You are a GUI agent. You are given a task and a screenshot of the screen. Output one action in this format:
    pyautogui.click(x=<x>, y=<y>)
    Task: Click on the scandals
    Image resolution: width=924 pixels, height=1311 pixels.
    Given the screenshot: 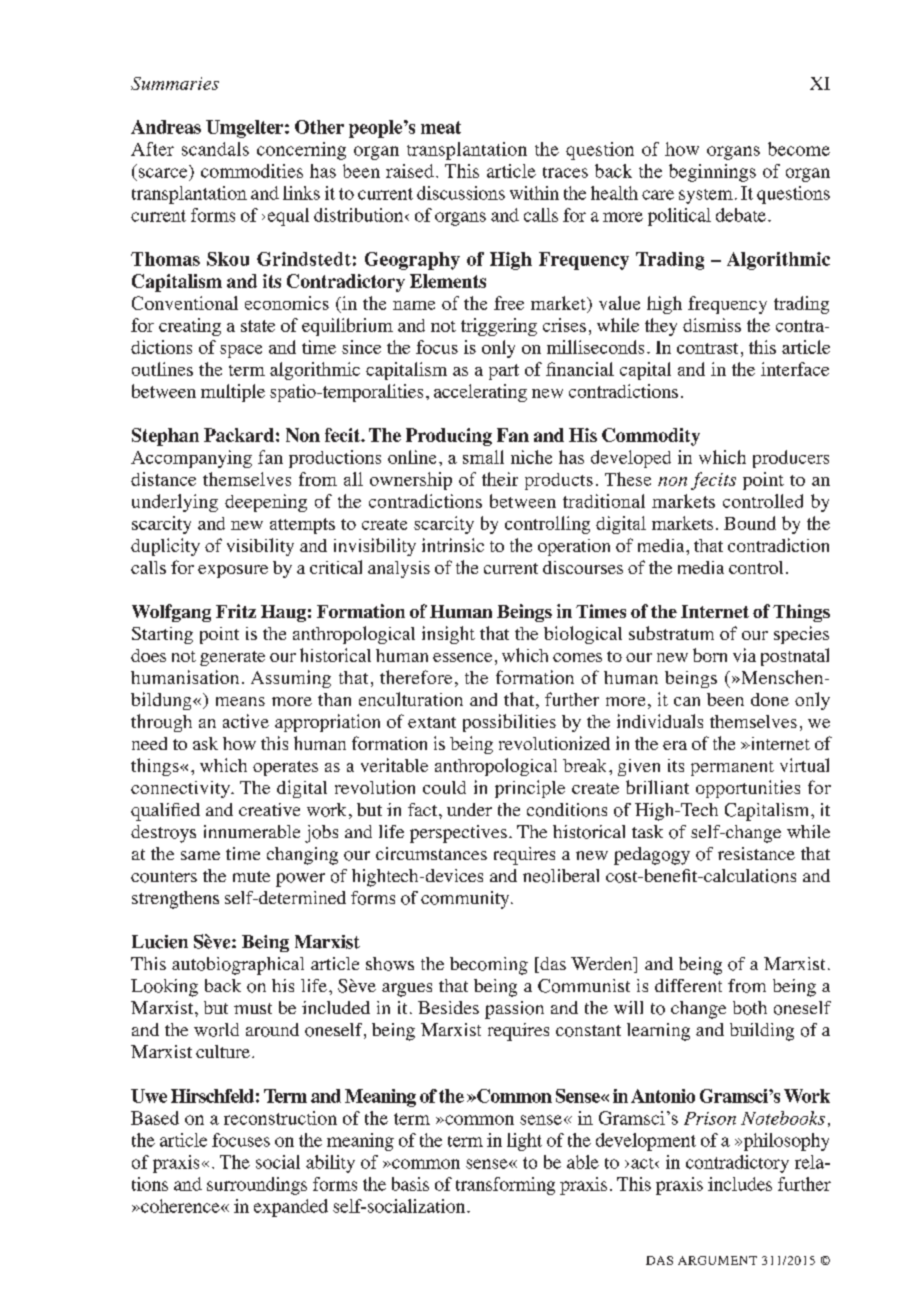 What is the action you would take?
    pyautogui.click(x=215, y=149)
